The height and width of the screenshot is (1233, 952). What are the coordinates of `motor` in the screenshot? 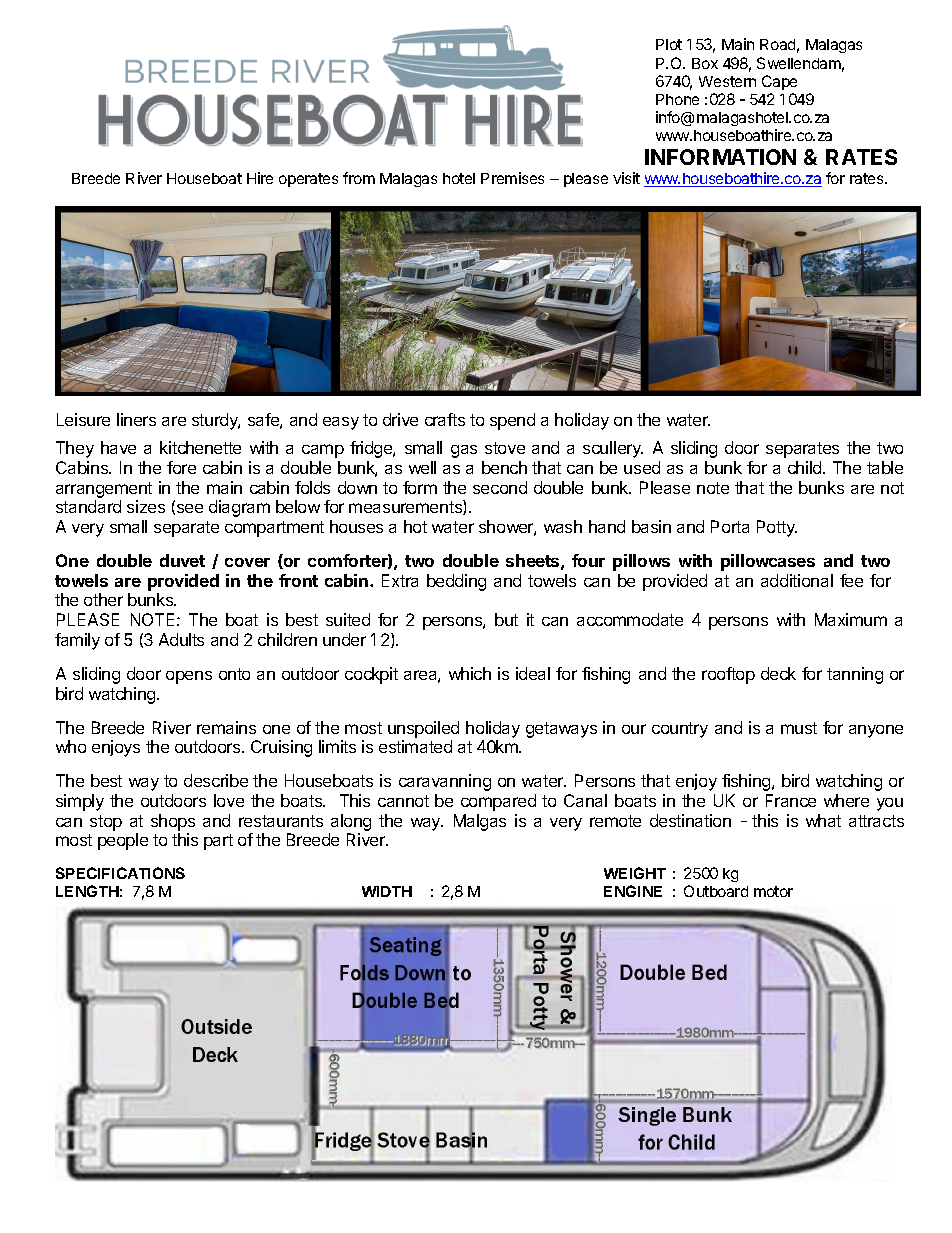 It's located at (773, 891).
